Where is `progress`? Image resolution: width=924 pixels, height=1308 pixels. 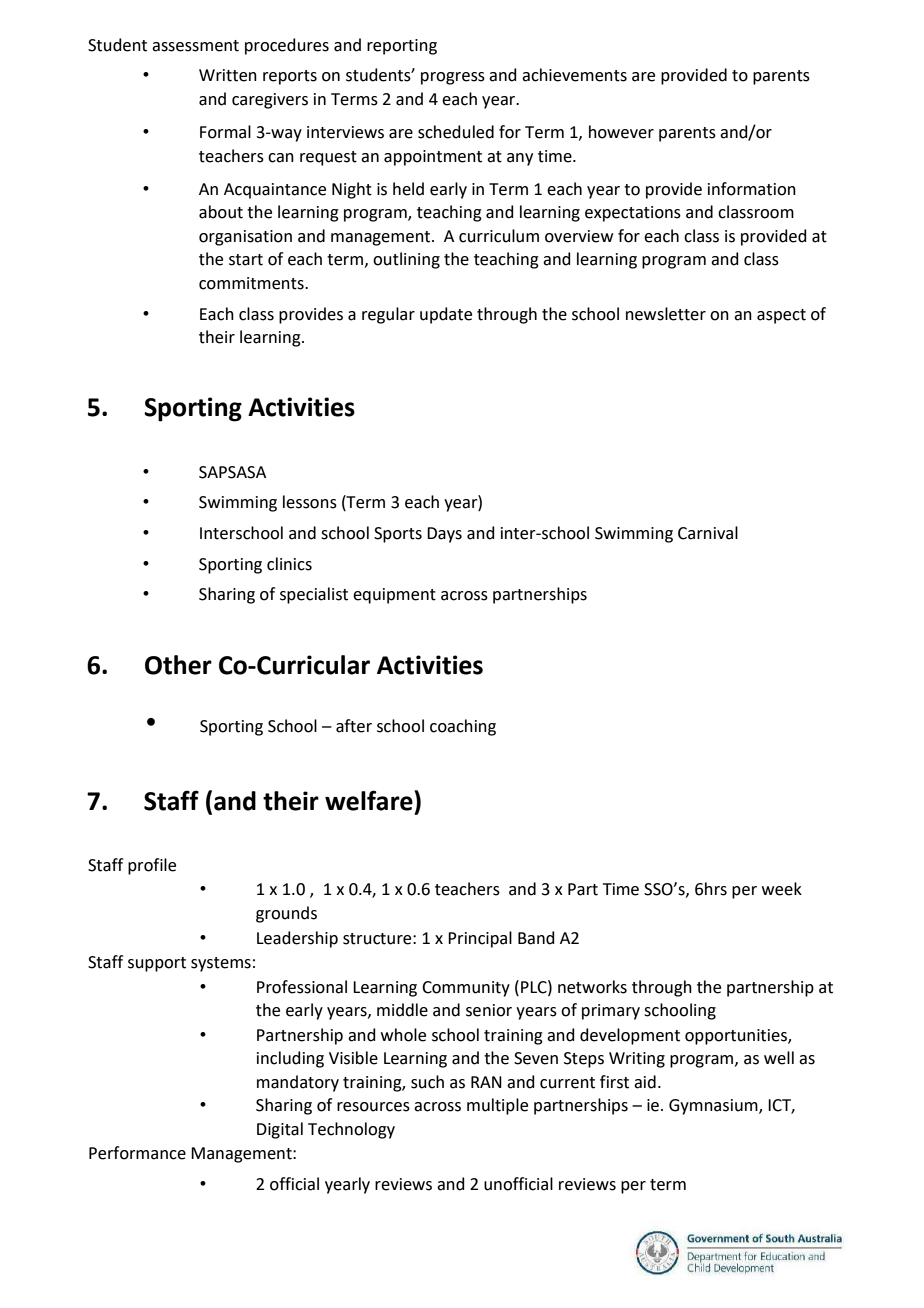
progress is located at coordinates (453, 78).
